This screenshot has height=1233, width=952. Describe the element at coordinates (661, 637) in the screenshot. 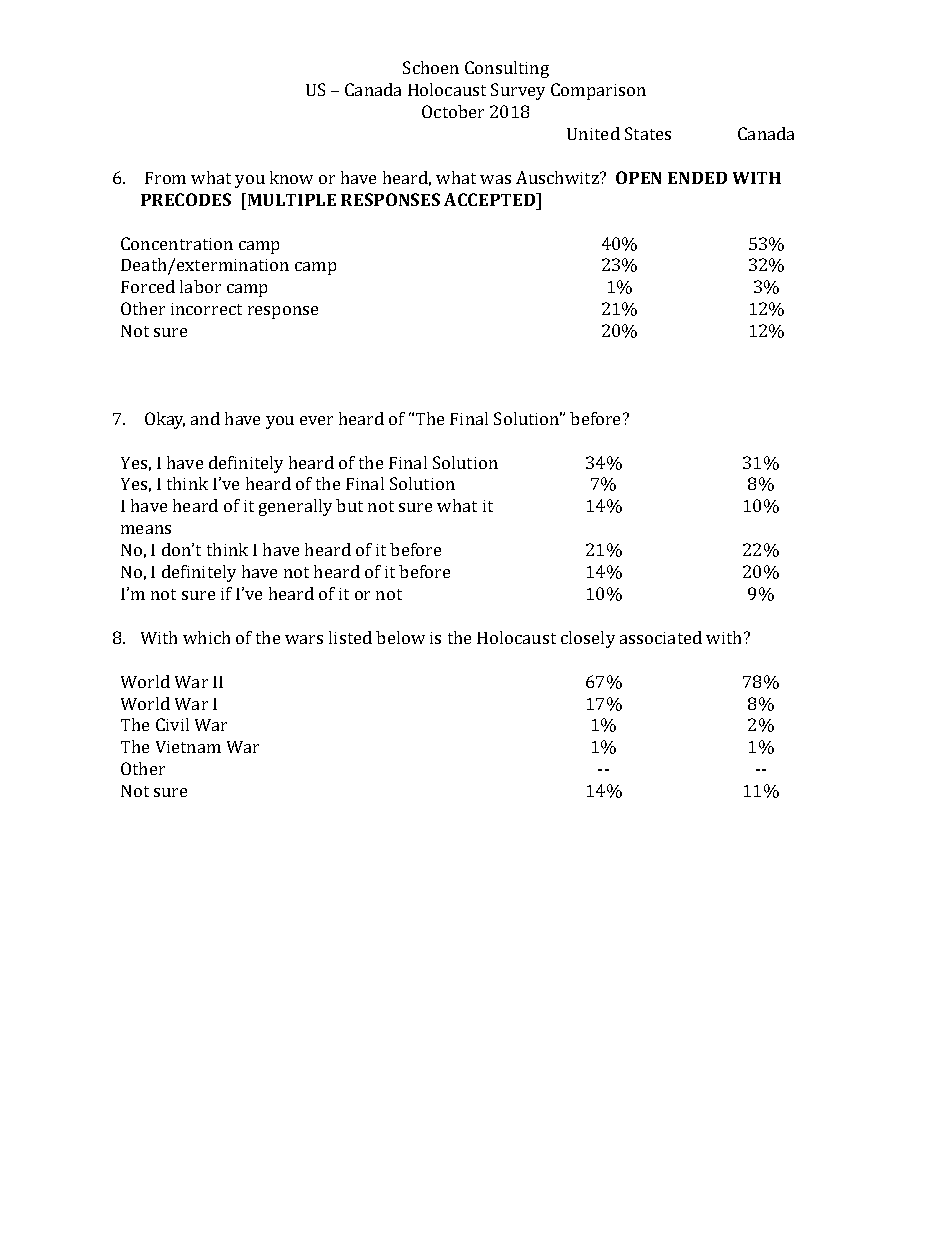

I see `associated` at that location.
